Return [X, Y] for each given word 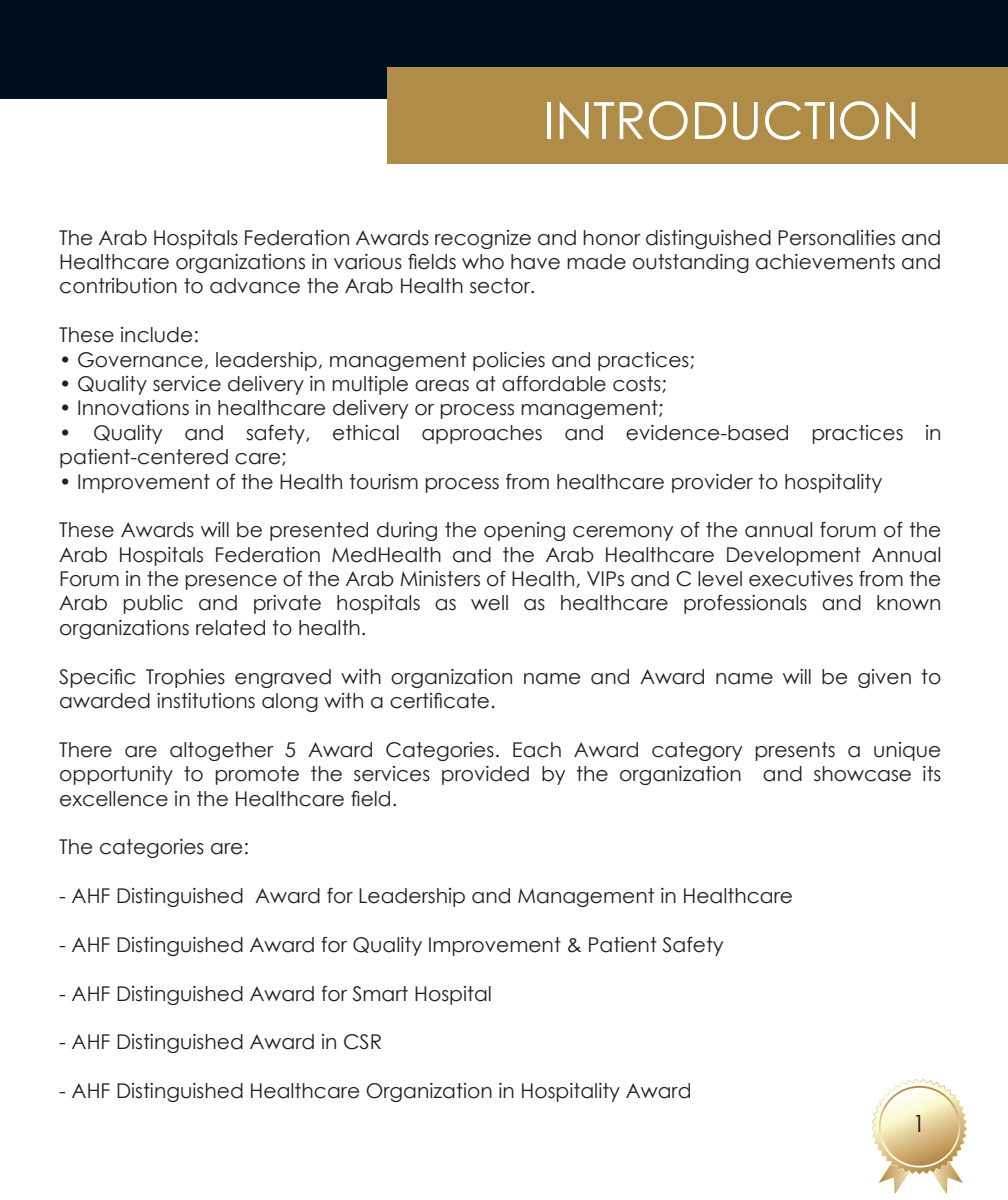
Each [537, 750]
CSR [362, 1042]
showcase [862, 774]
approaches [482, 434]
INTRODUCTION [731, 120]
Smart [380, 994]
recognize [483, 239]
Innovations [133, 408]
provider [712, 483]
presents [795, 751]
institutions [206, 701]
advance [255, 286]
